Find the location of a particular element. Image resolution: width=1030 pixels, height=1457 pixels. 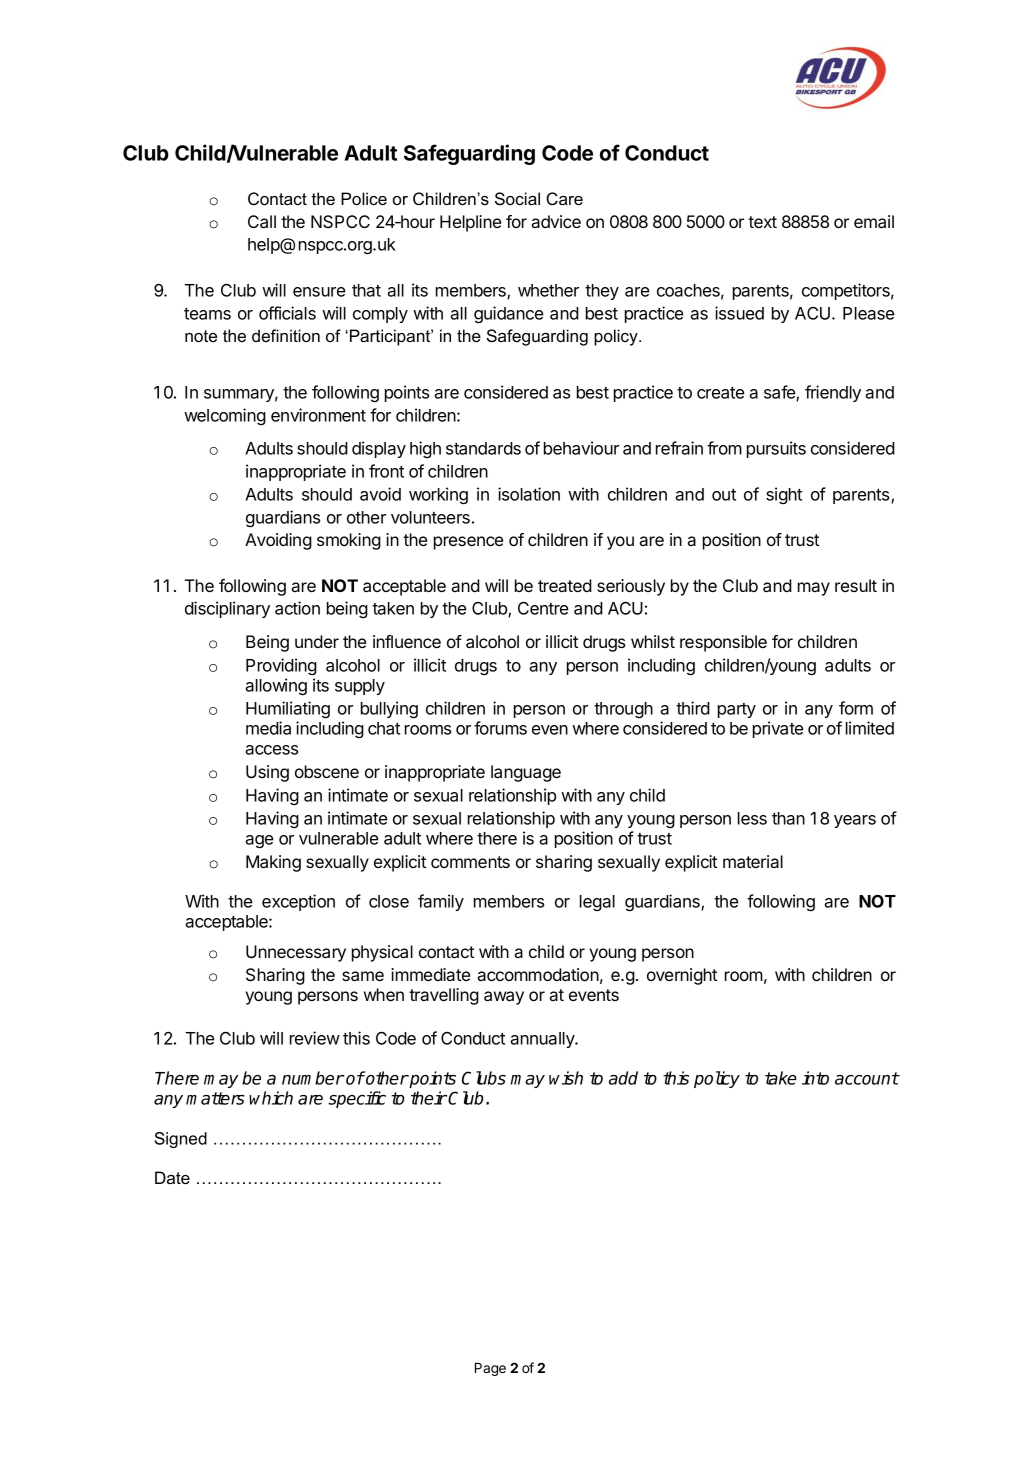

than is located at coordinates (788, 818).
